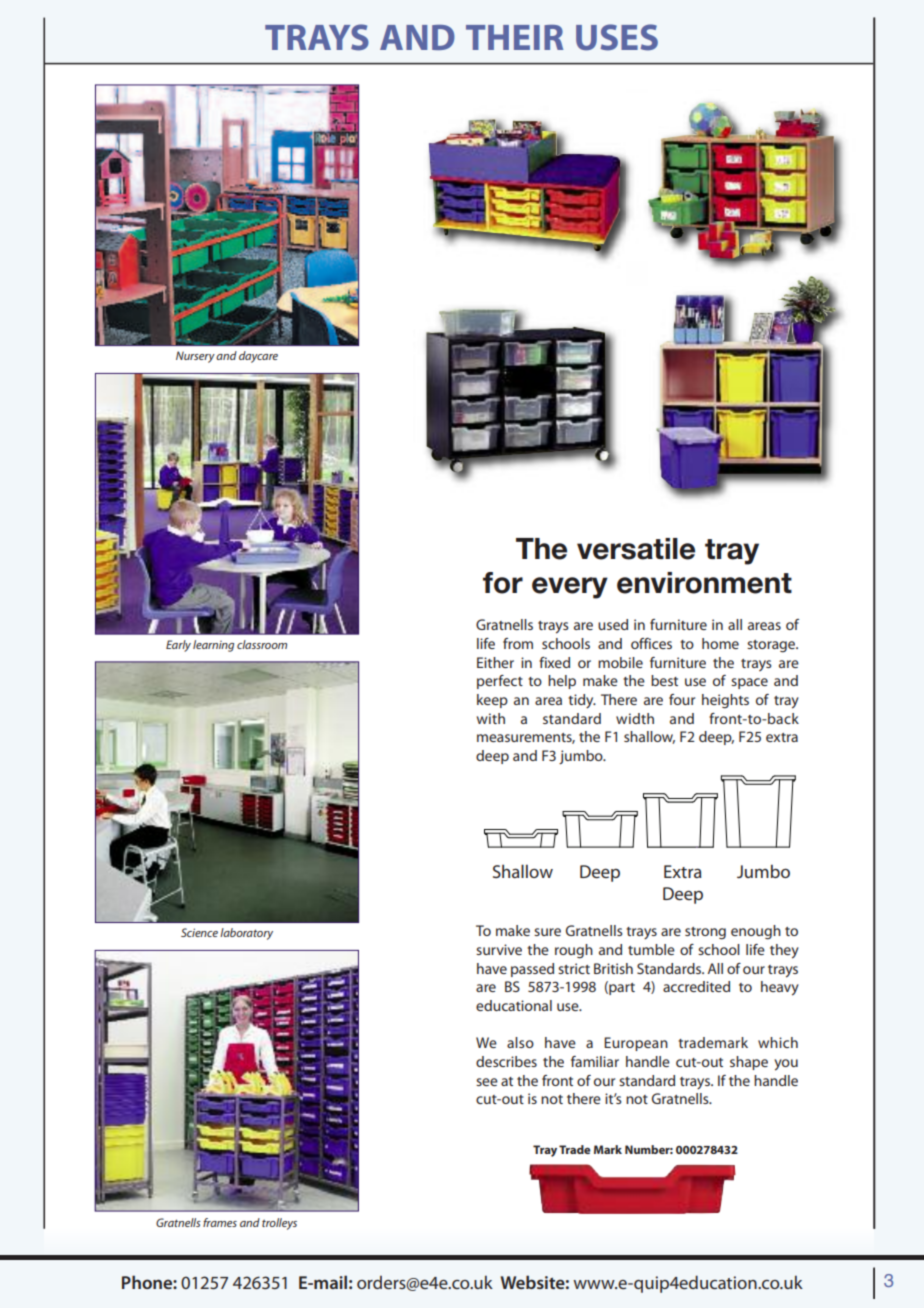  Describe the element at coordinates (258, 357) in the screenshot. I see `daycare` at that location.
